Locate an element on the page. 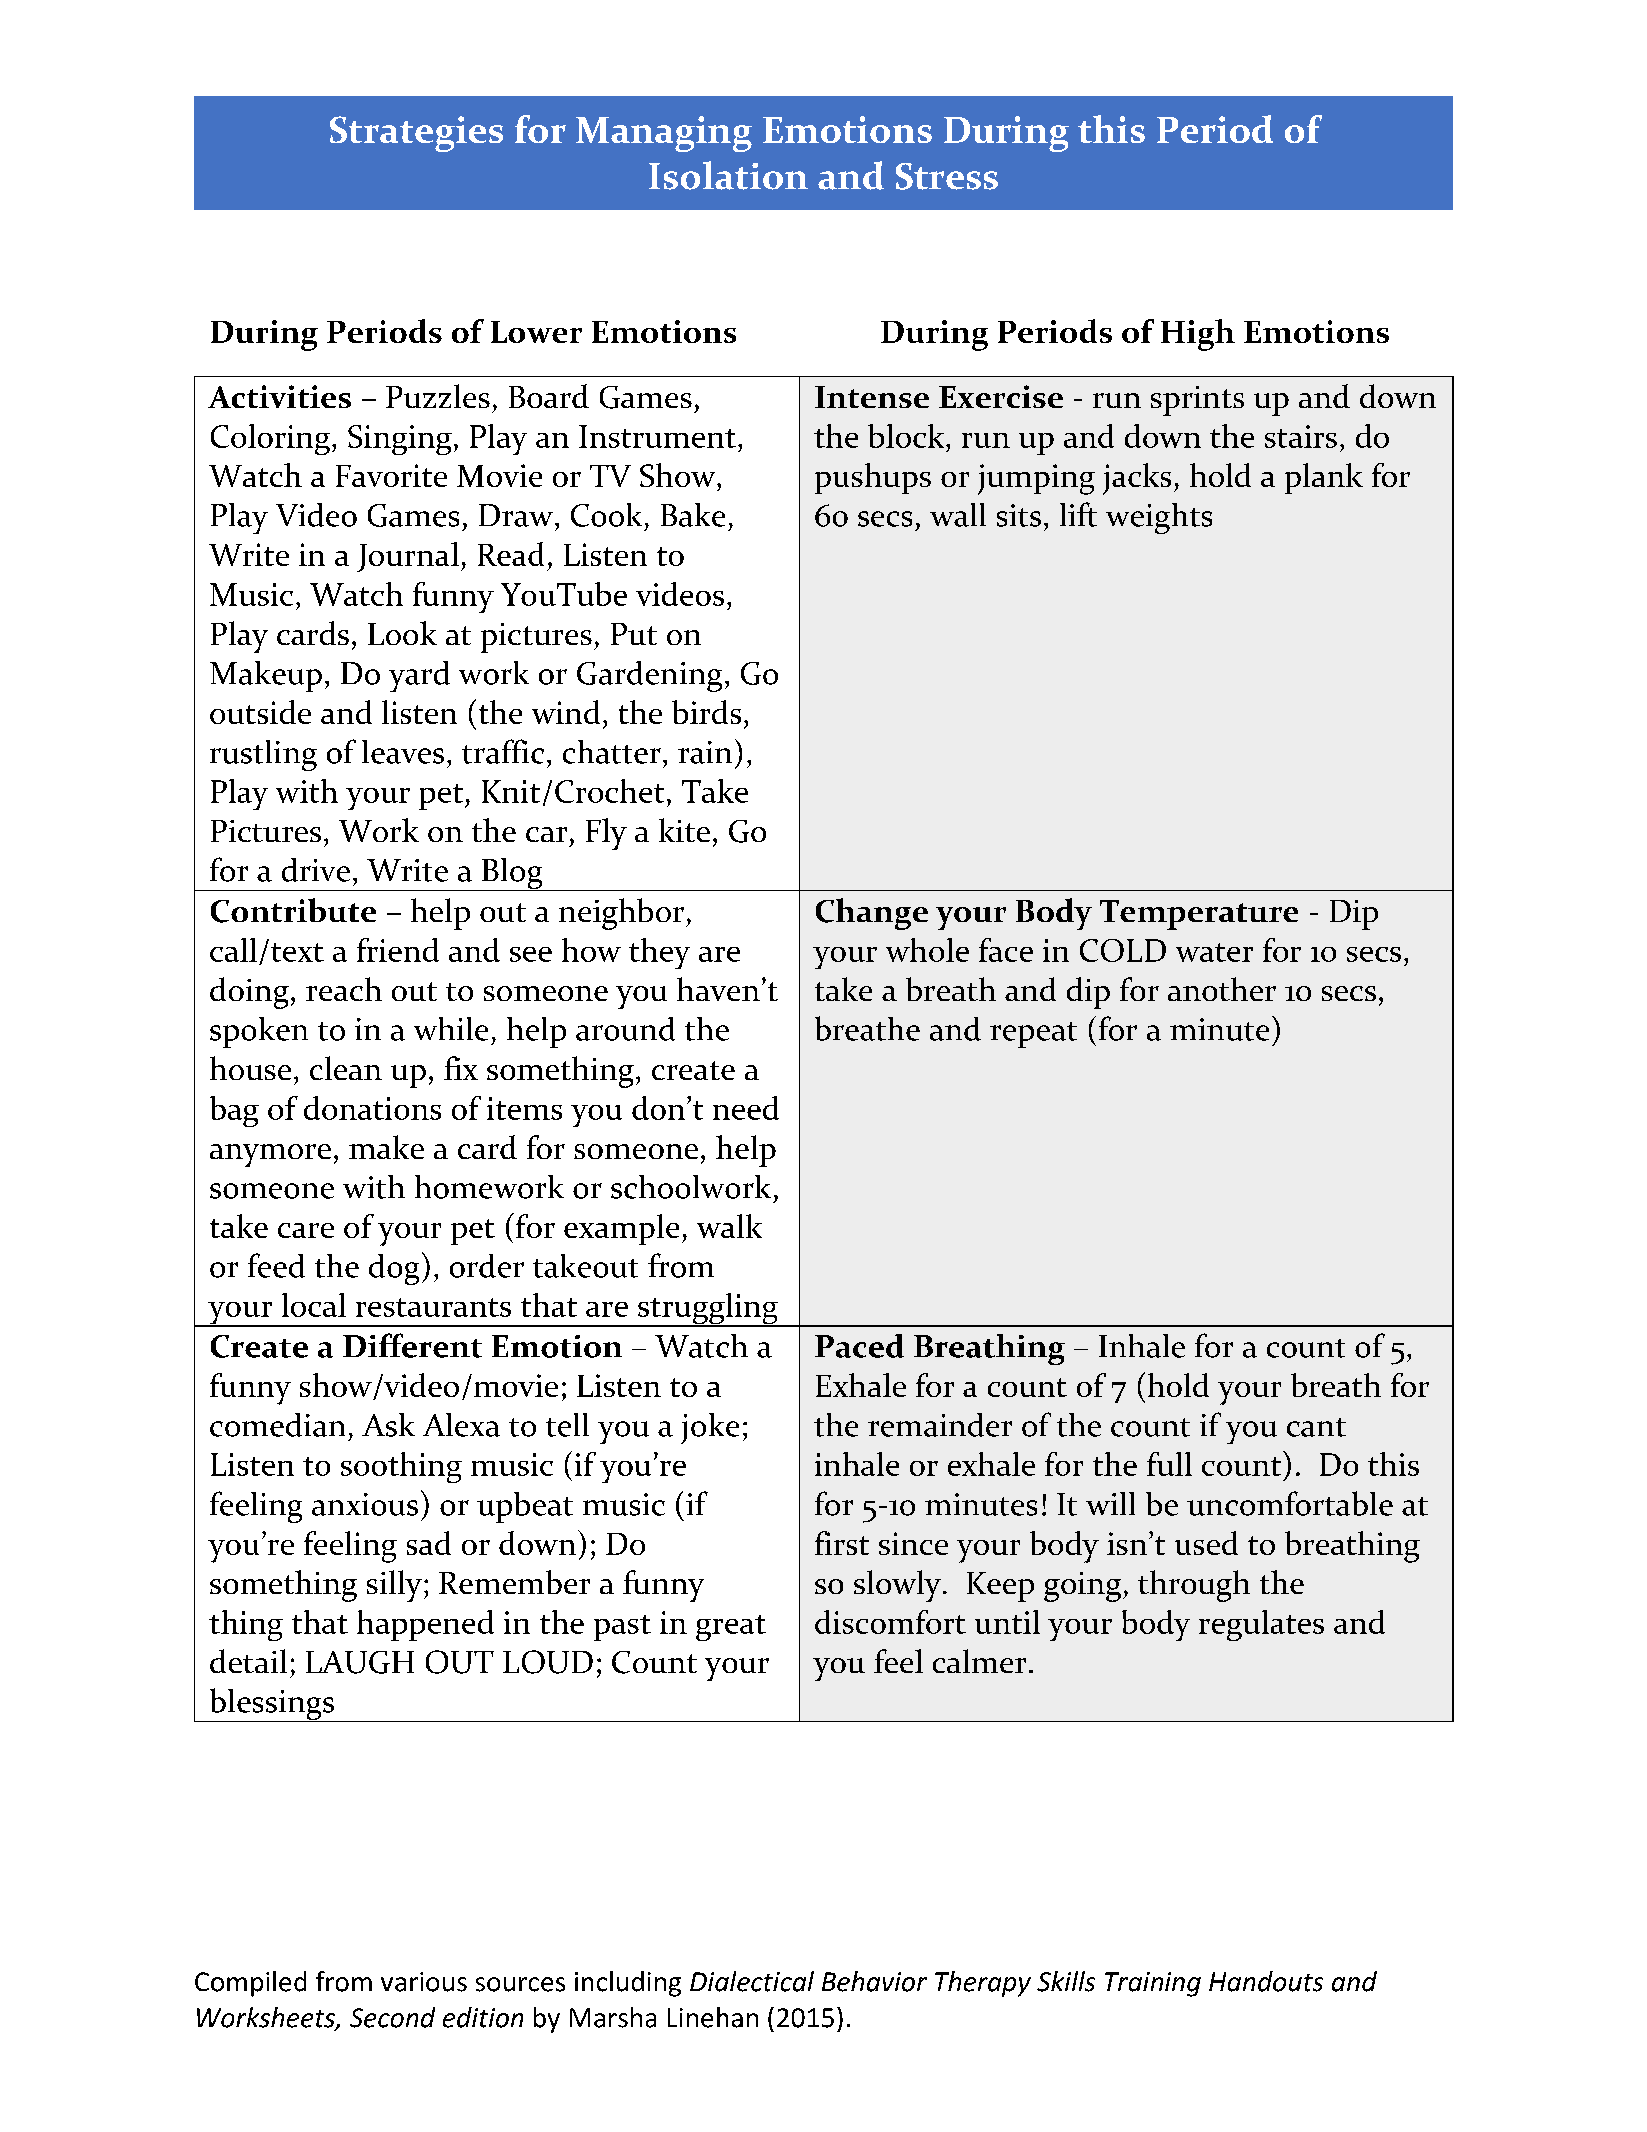 The width and height of the document is (1647, 2132). Strategies is located at coordinates (416, 134).
